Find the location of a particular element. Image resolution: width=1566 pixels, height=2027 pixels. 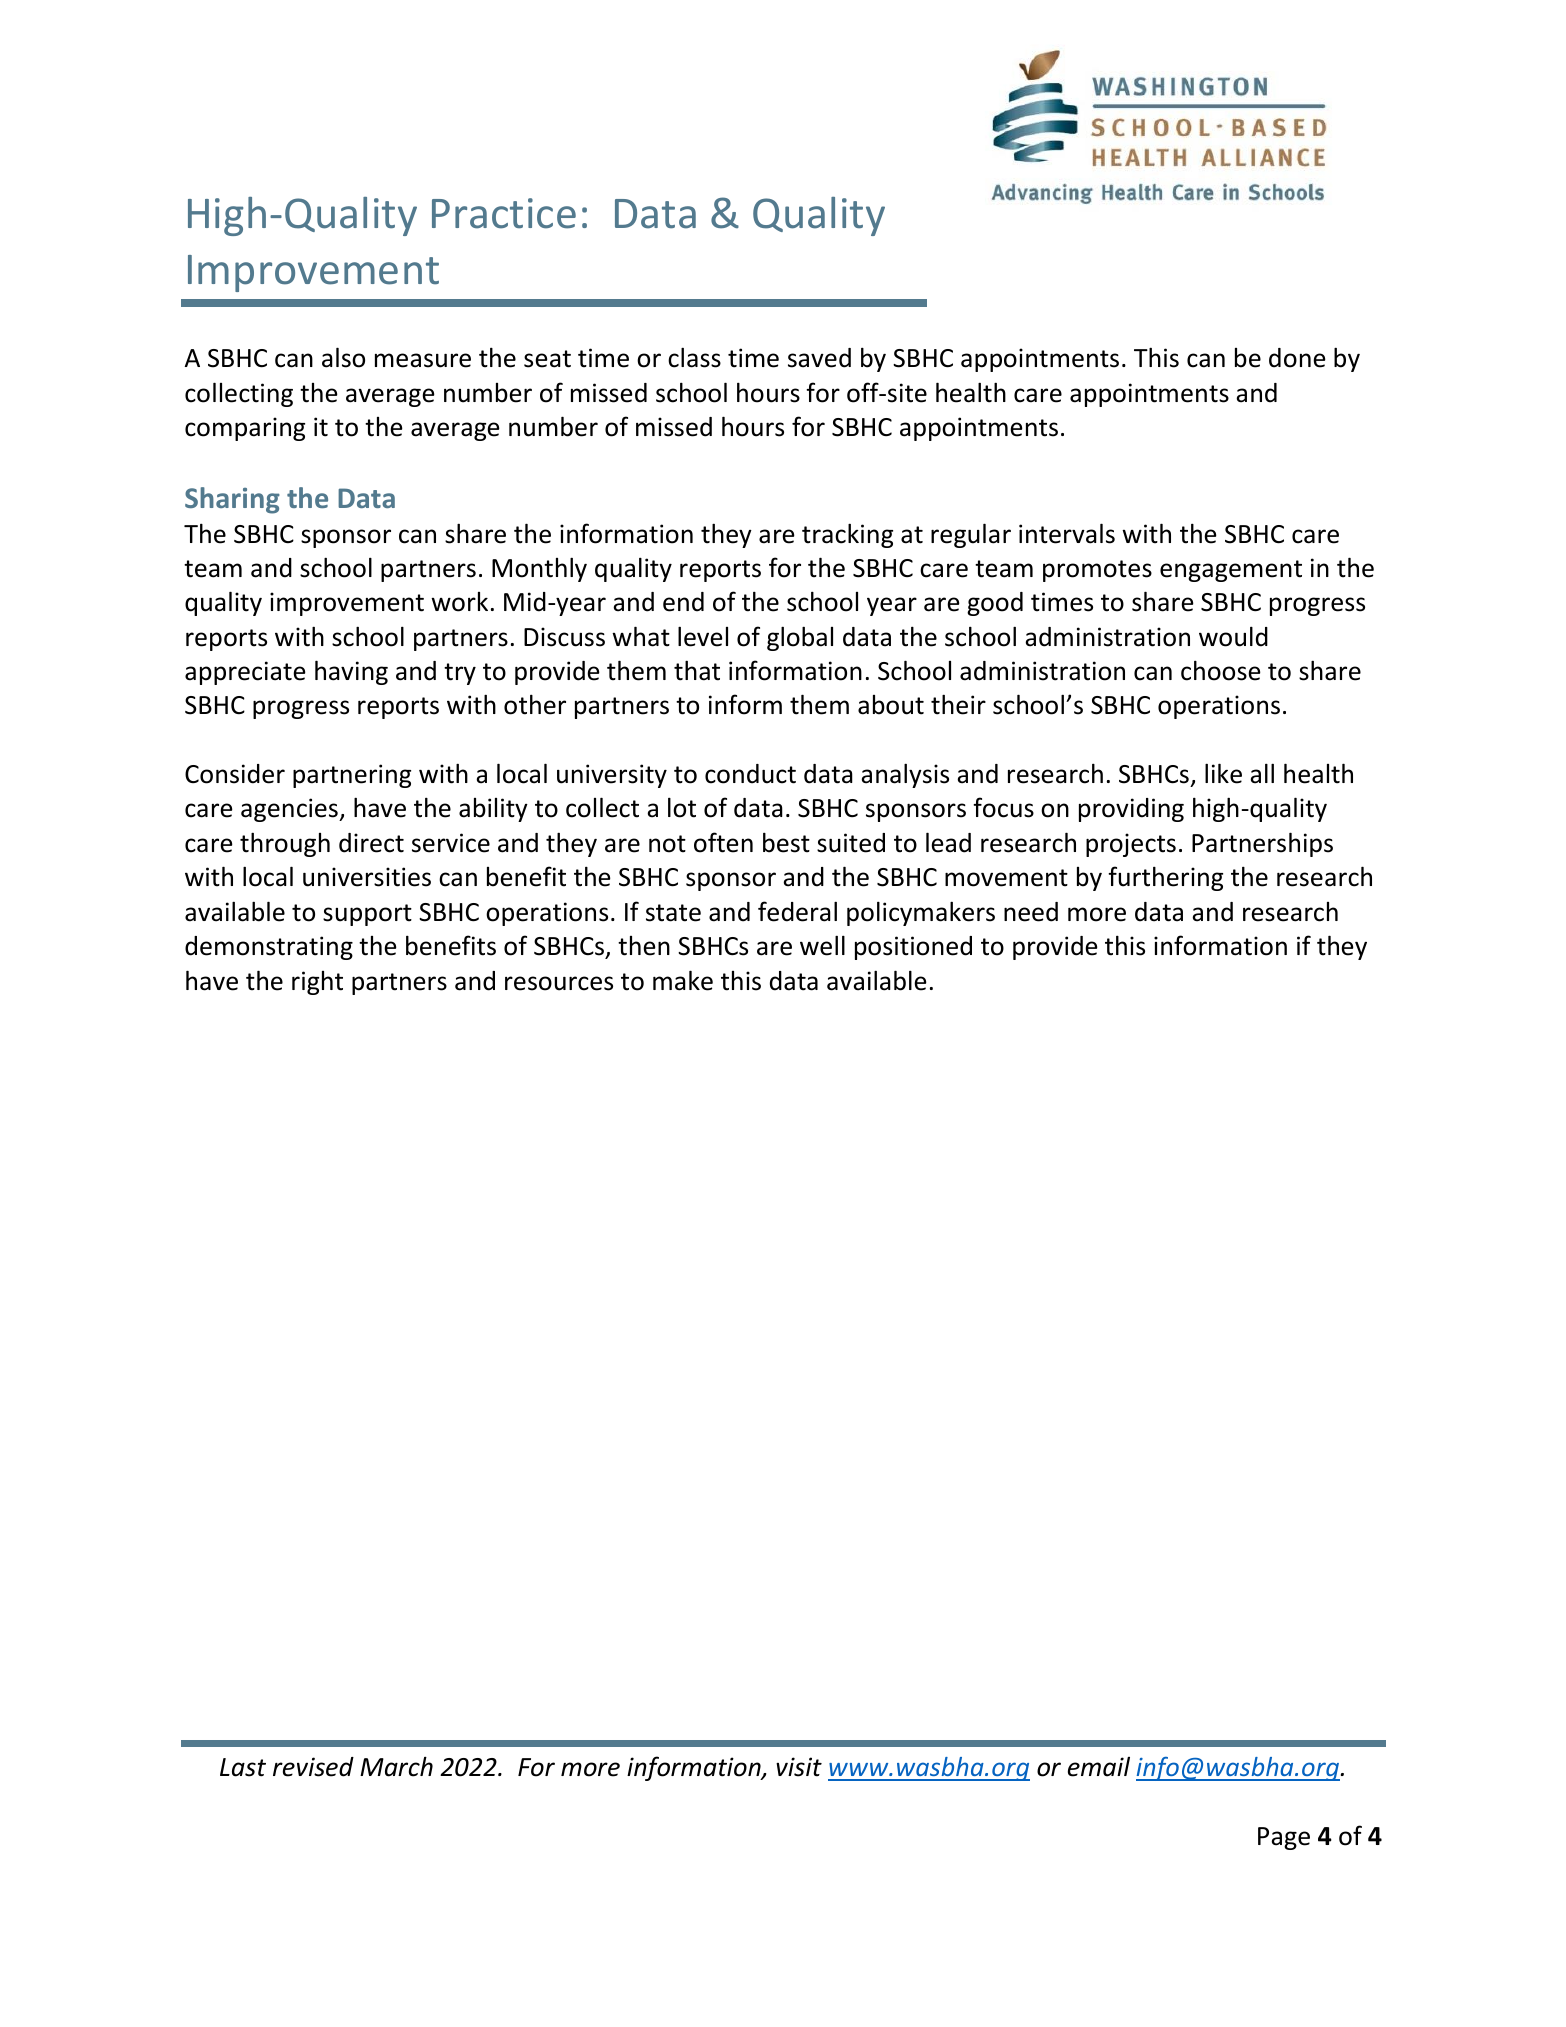

March is located at coordinates (396, 1766).
